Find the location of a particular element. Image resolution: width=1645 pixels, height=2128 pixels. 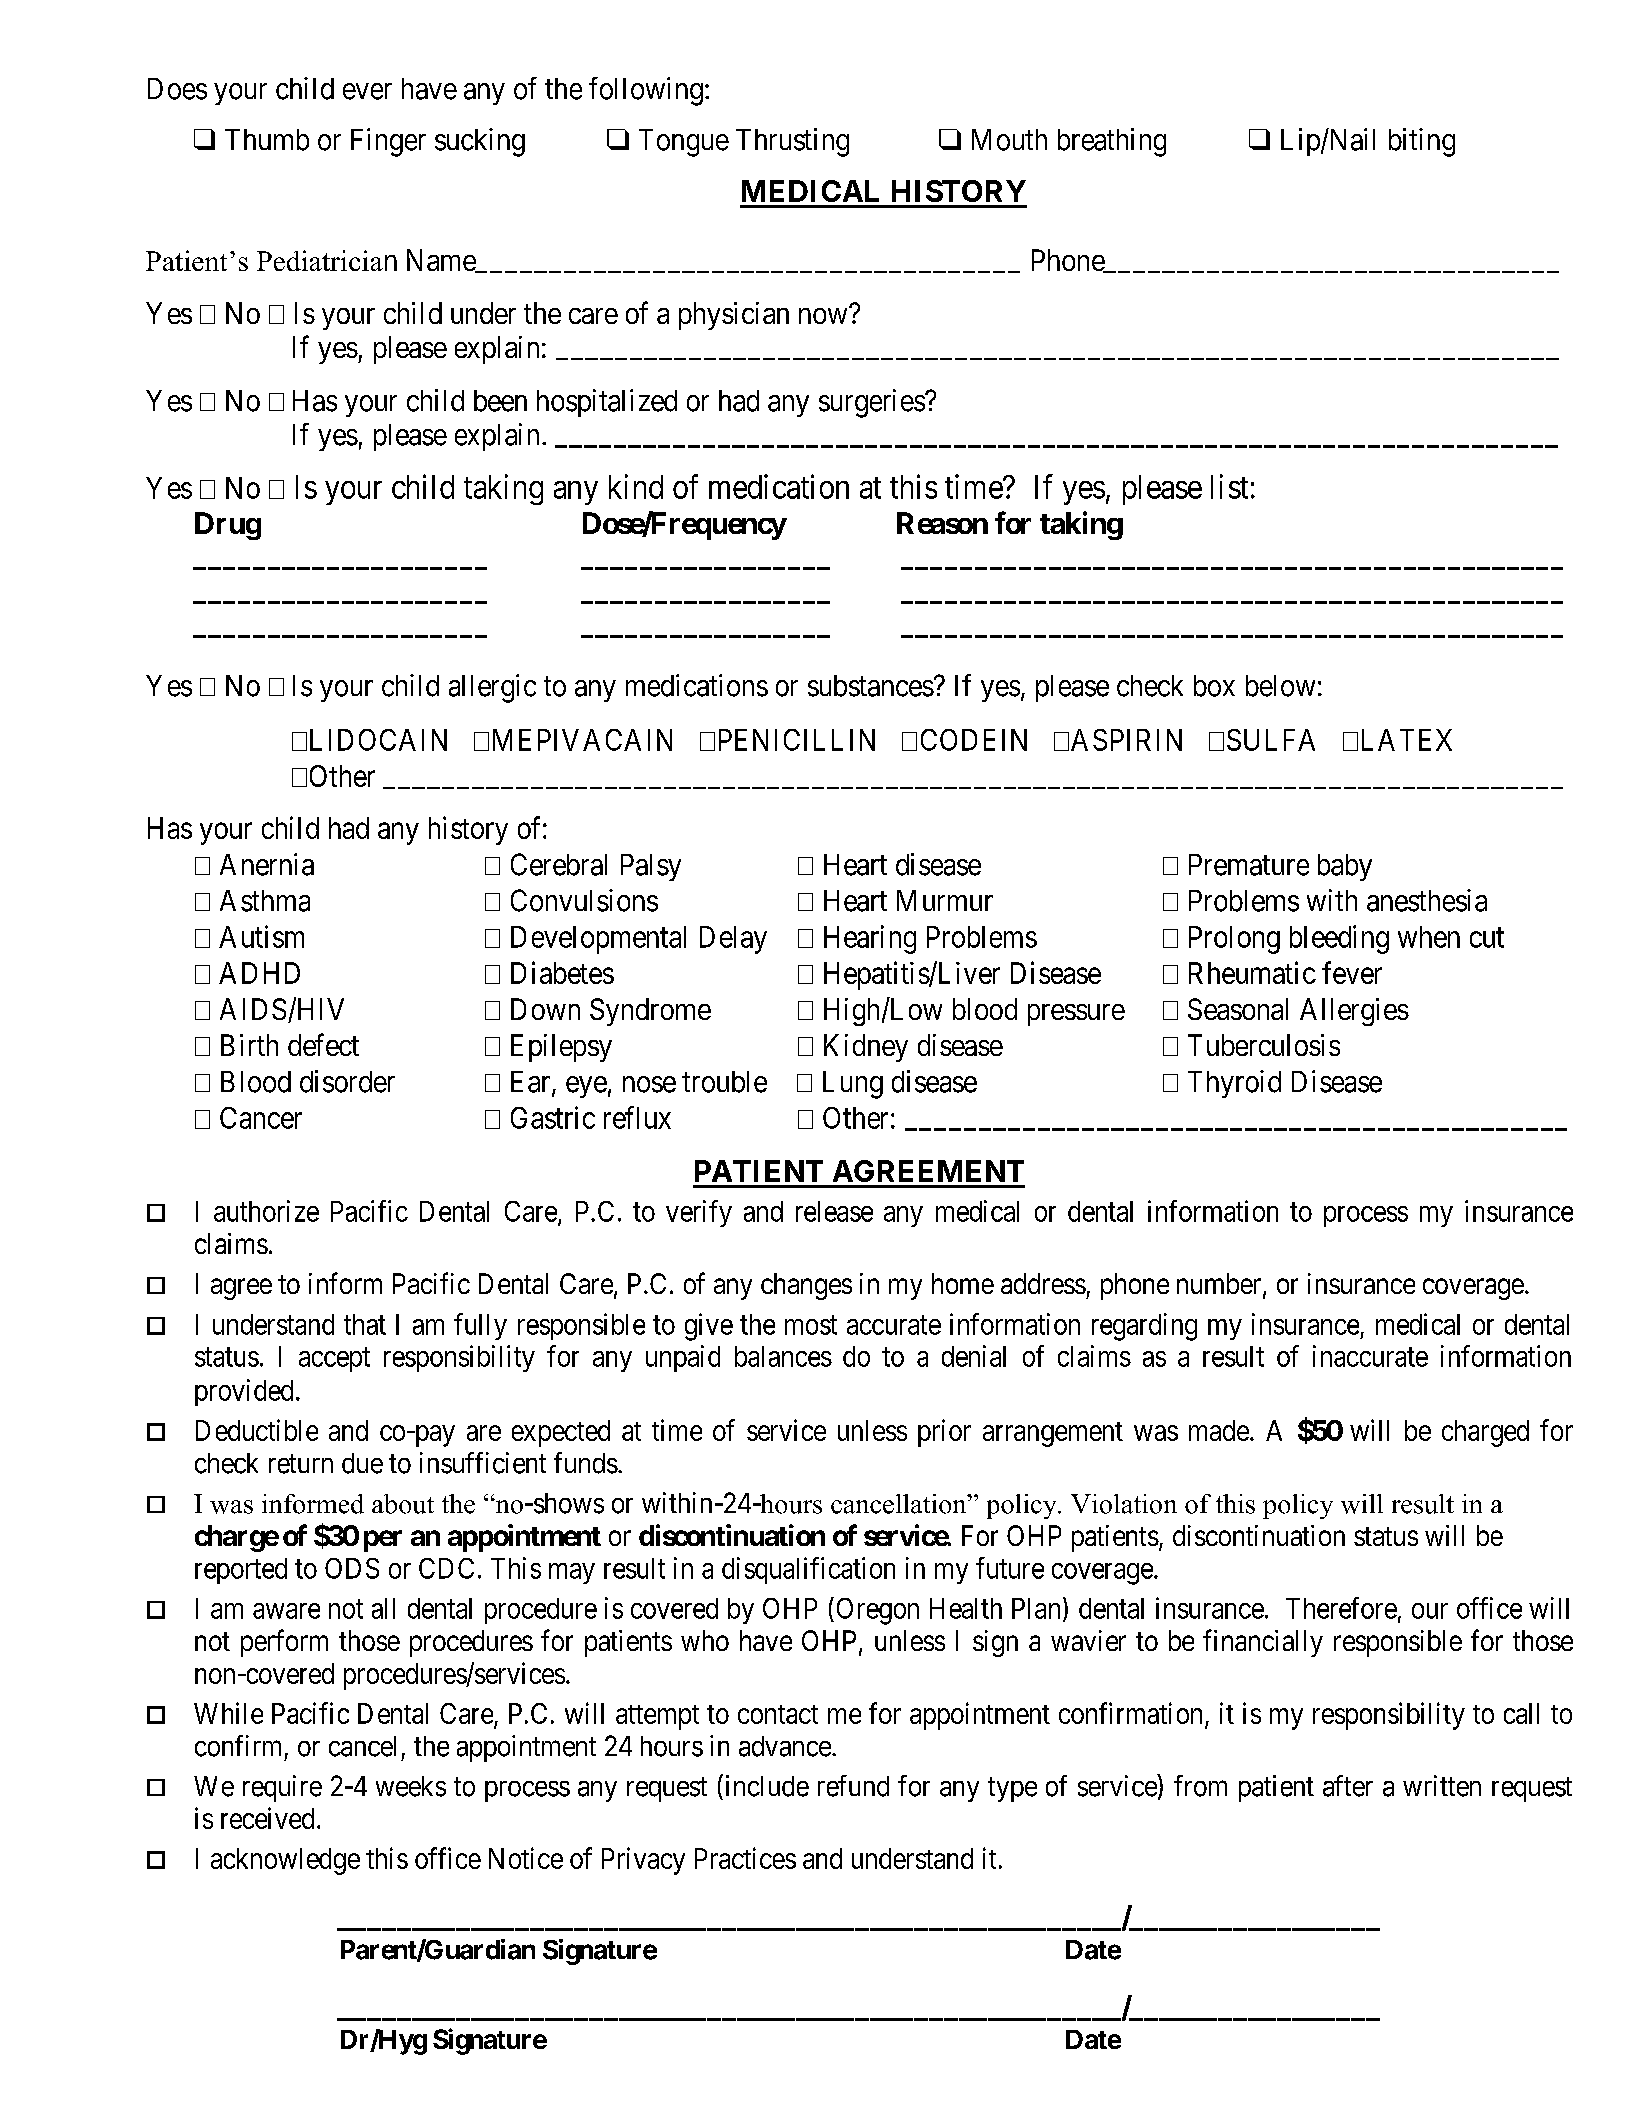

release is located at coordinates (834, 1211).
